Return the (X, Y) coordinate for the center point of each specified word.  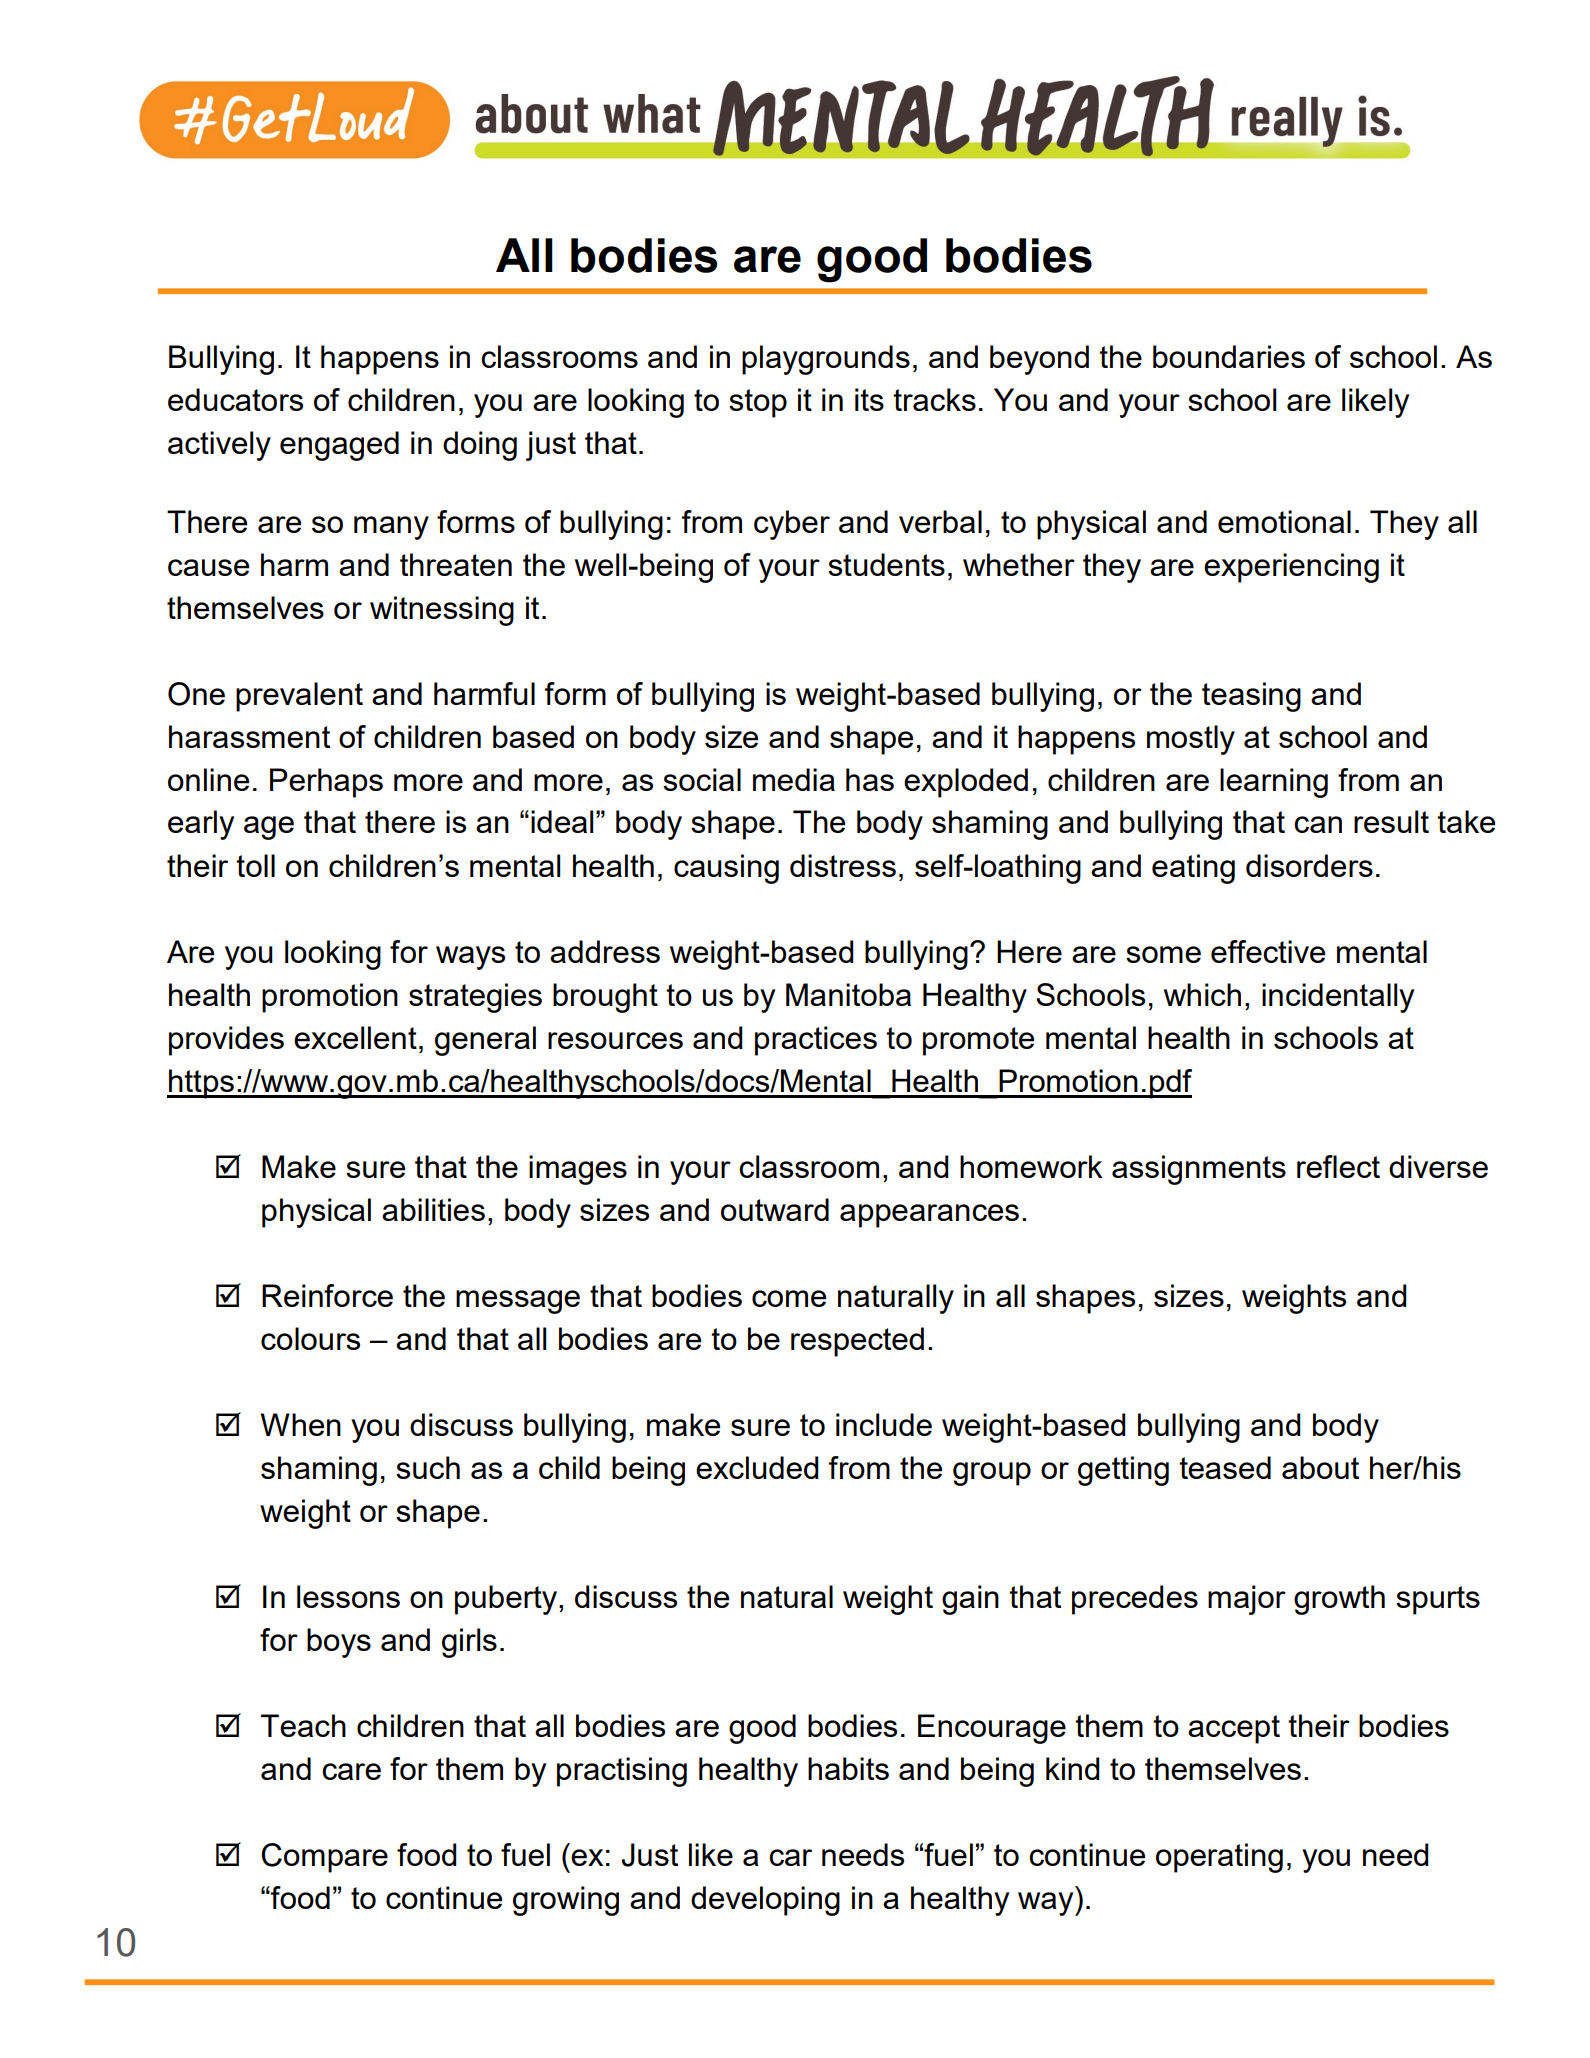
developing (765, 1901)
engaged (339, 446)
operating (1219, 1858)
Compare (324, 1858)
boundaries (1229, 356)
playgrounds (826, 360)
